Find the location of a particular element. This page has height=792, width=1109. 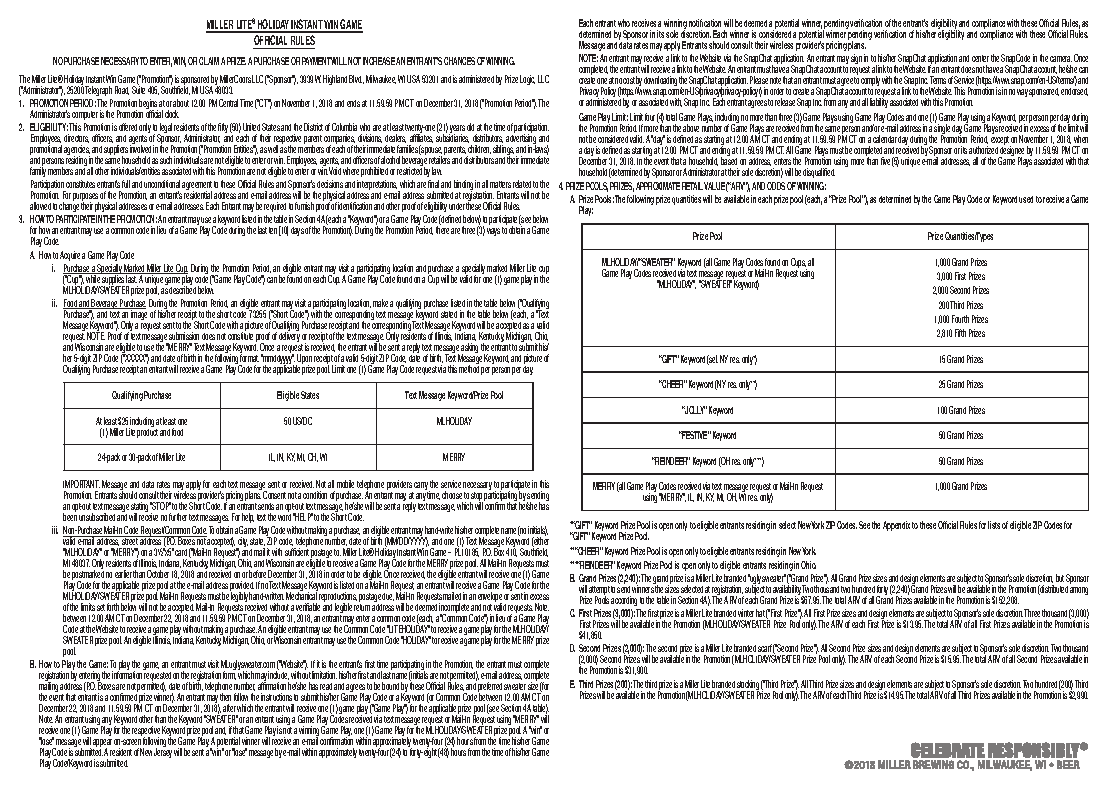

card is located at coordinates (181, 552).
